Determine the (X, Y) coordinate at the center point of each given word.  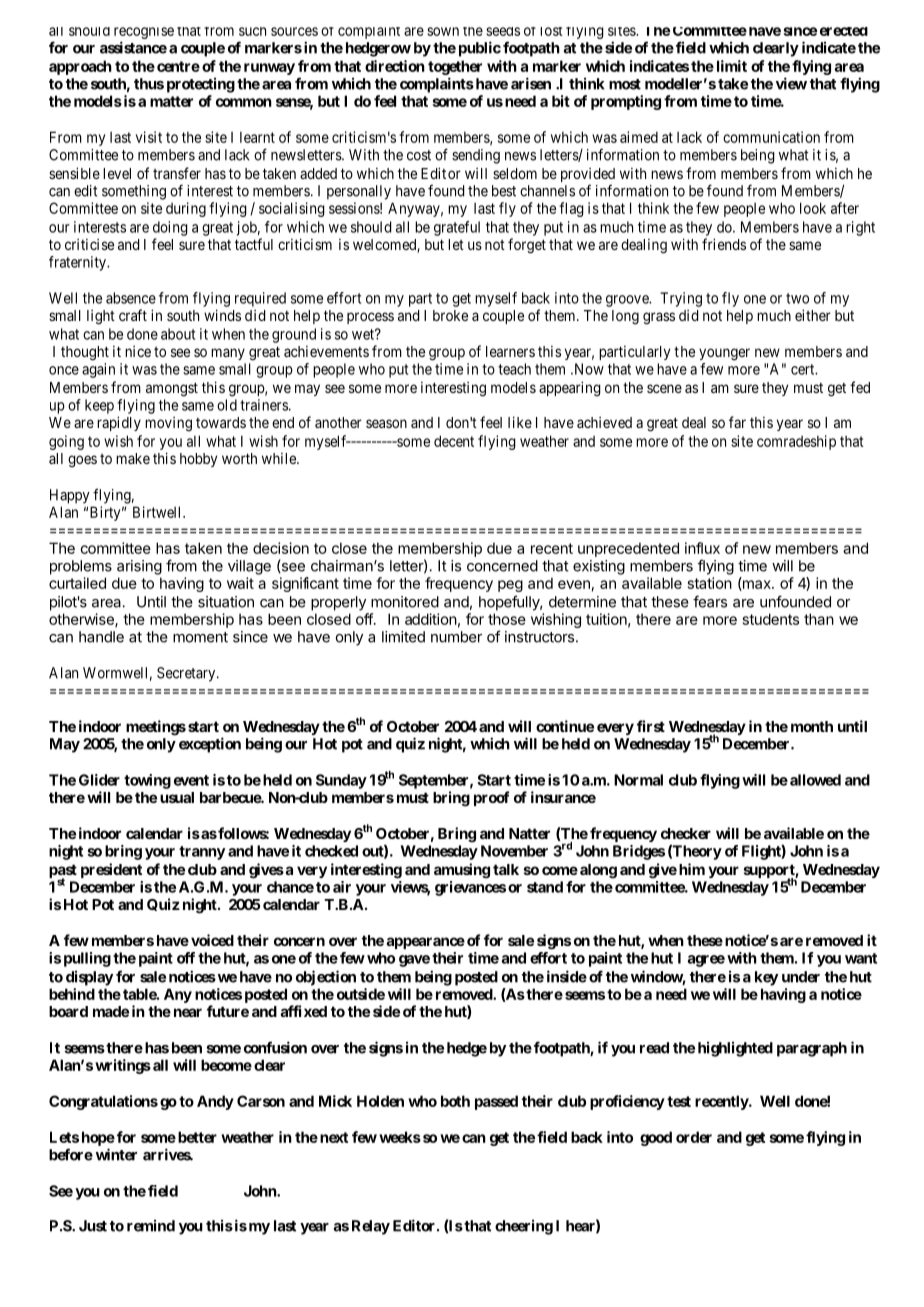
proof (491, 798)
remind (151, 1225)
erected (844, 31)
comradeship (796, 442)
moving (168, 424)
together (455, 67)
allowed (815, 780)
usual (177, 797)
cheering (524, 1227)
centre (178, 66)
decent (454, 441)
